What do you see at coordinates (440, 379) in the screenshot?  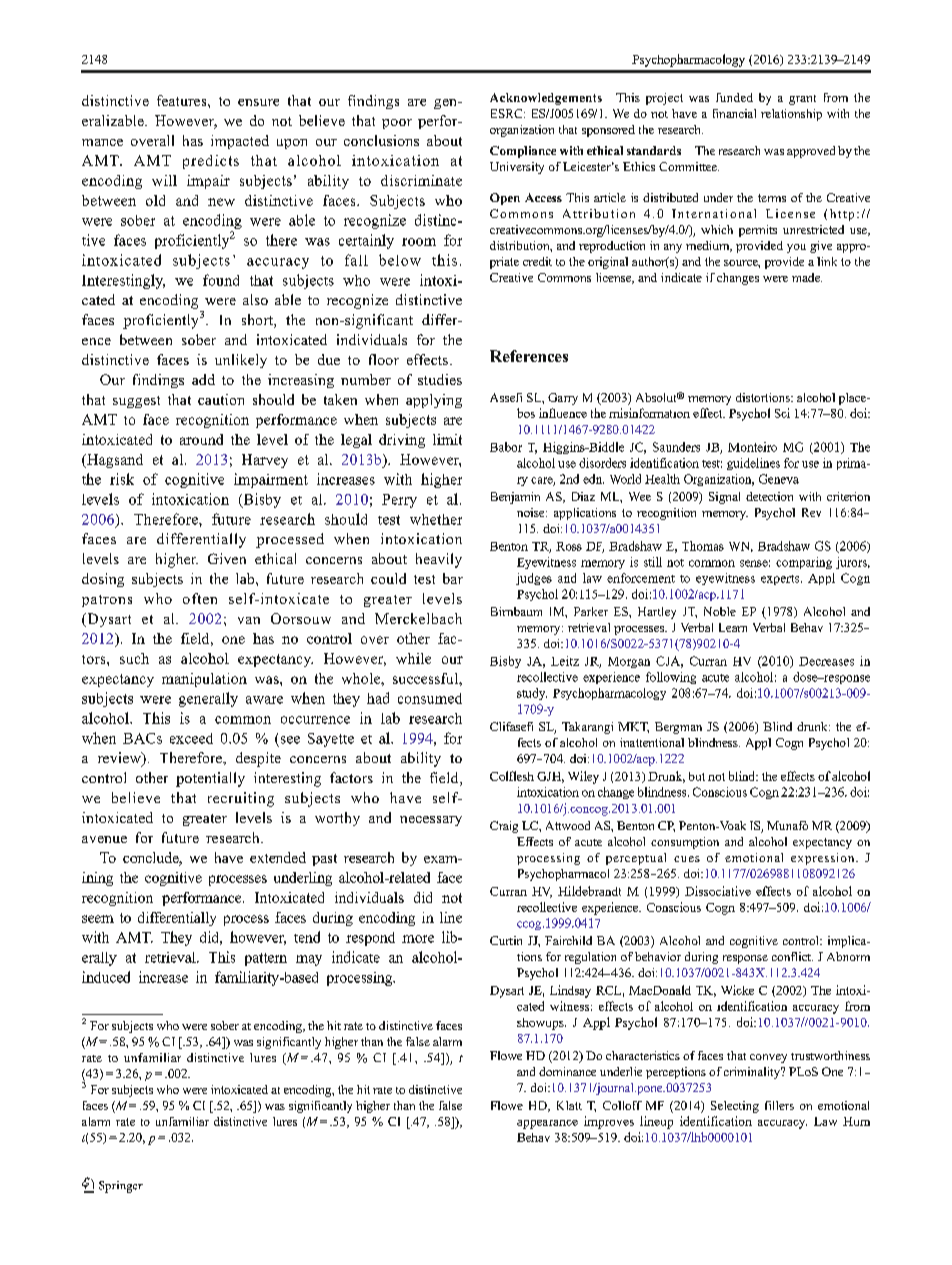 I see `studies` at bounding box center [440, 379].
